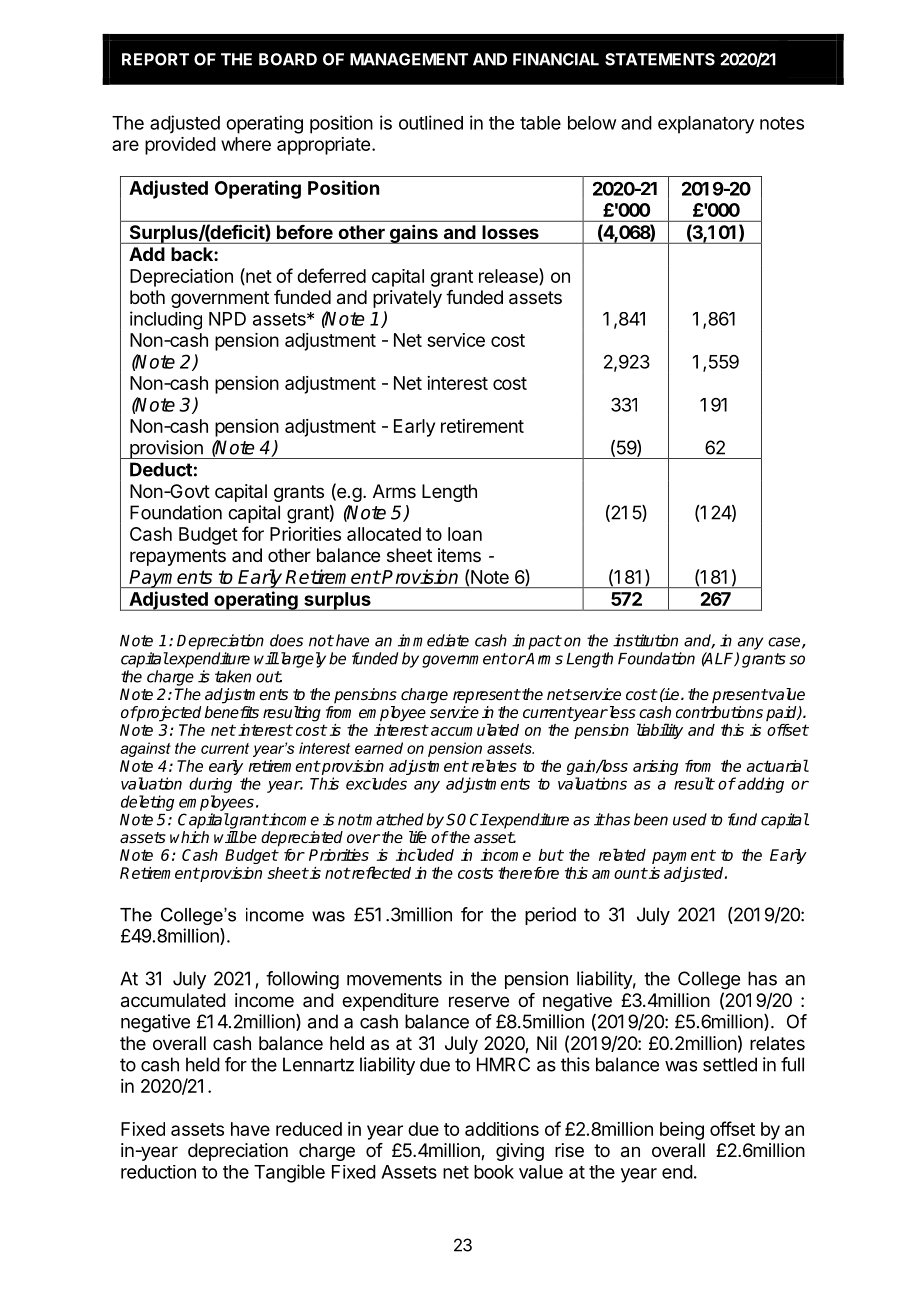  What do you see at coordinates (433, 640) in the page?
I see `immediate` at bounding box center [433, 640].
